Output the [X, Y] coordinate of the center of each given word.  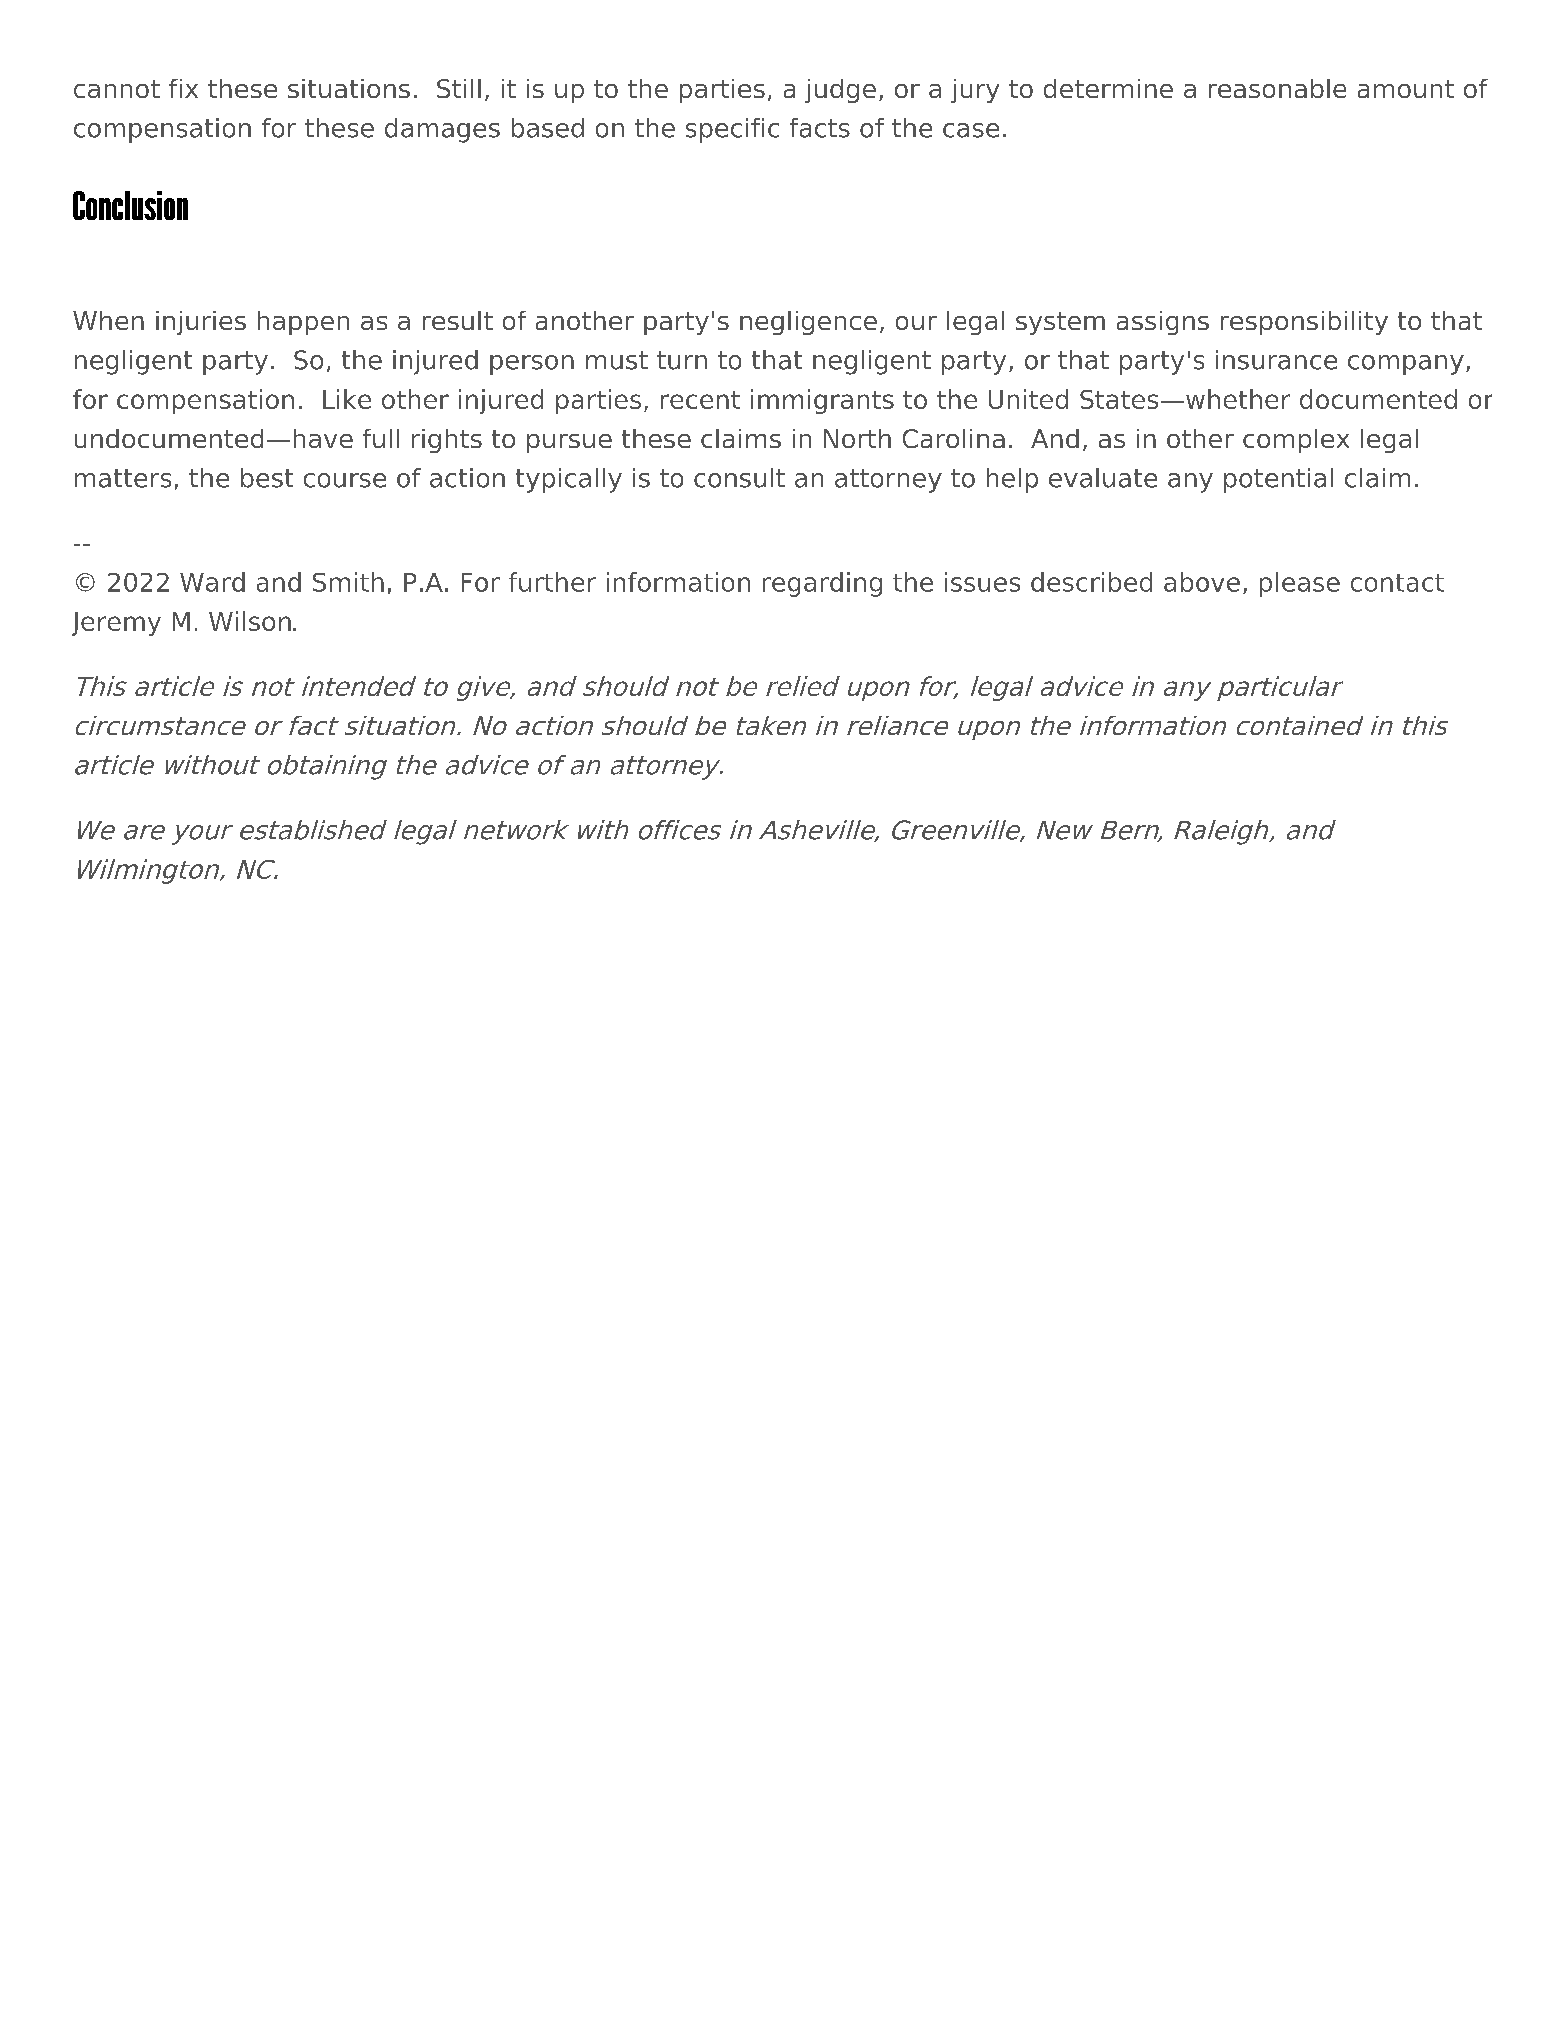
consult [739, 478]
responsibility [1304, 323]
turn [682, 360]
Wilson [250, 621]
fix [183, 88]
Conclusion [130, 205]
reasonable [1277, 88]
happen [303, 323]
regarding [822, 584]
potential [1278, 480]
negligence [808, 323]
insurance [1276, 360]
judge [840, 91]
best [267, 478]
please [1300, 584]
